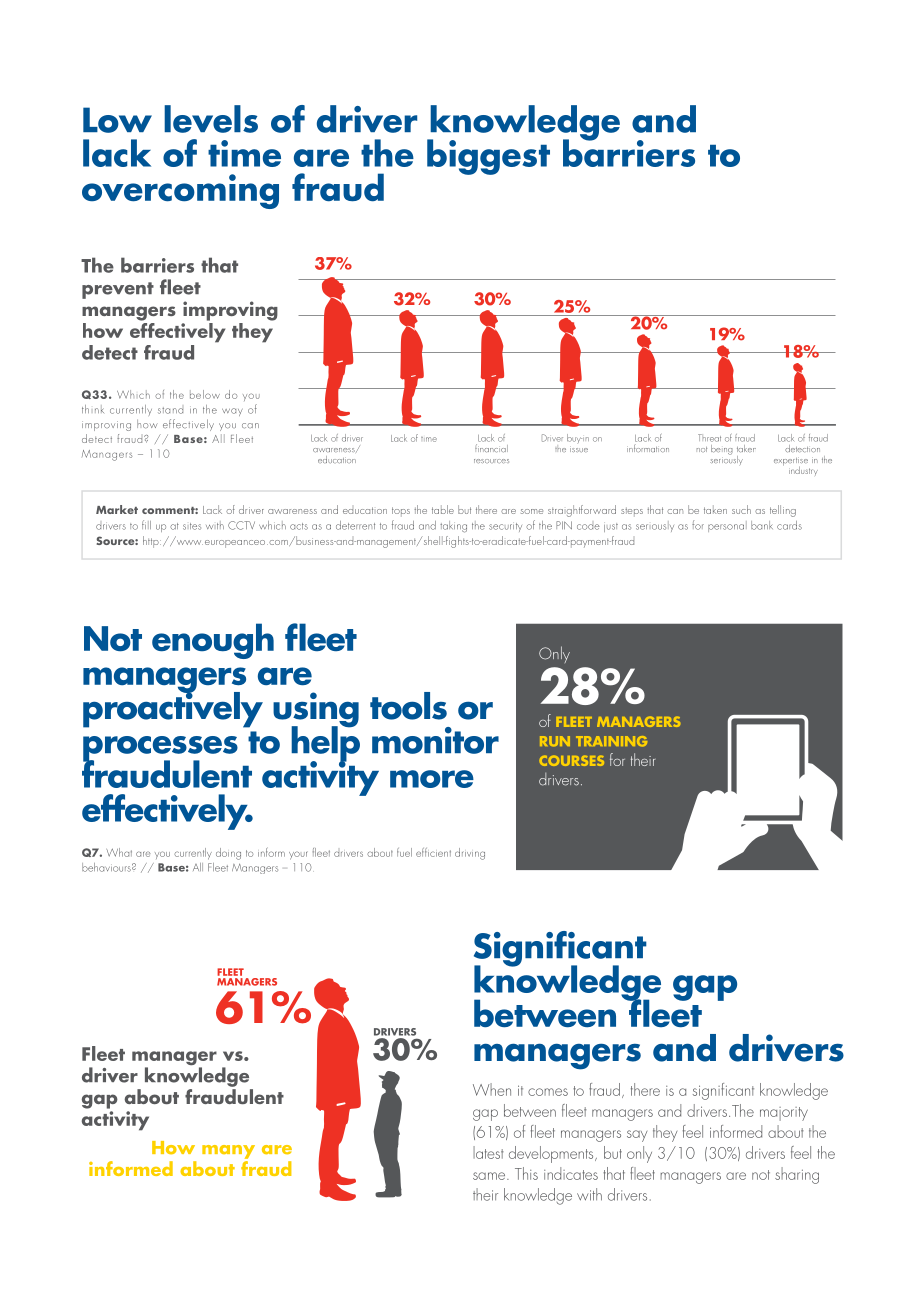  I want to click on levels, so click(211, 119).
